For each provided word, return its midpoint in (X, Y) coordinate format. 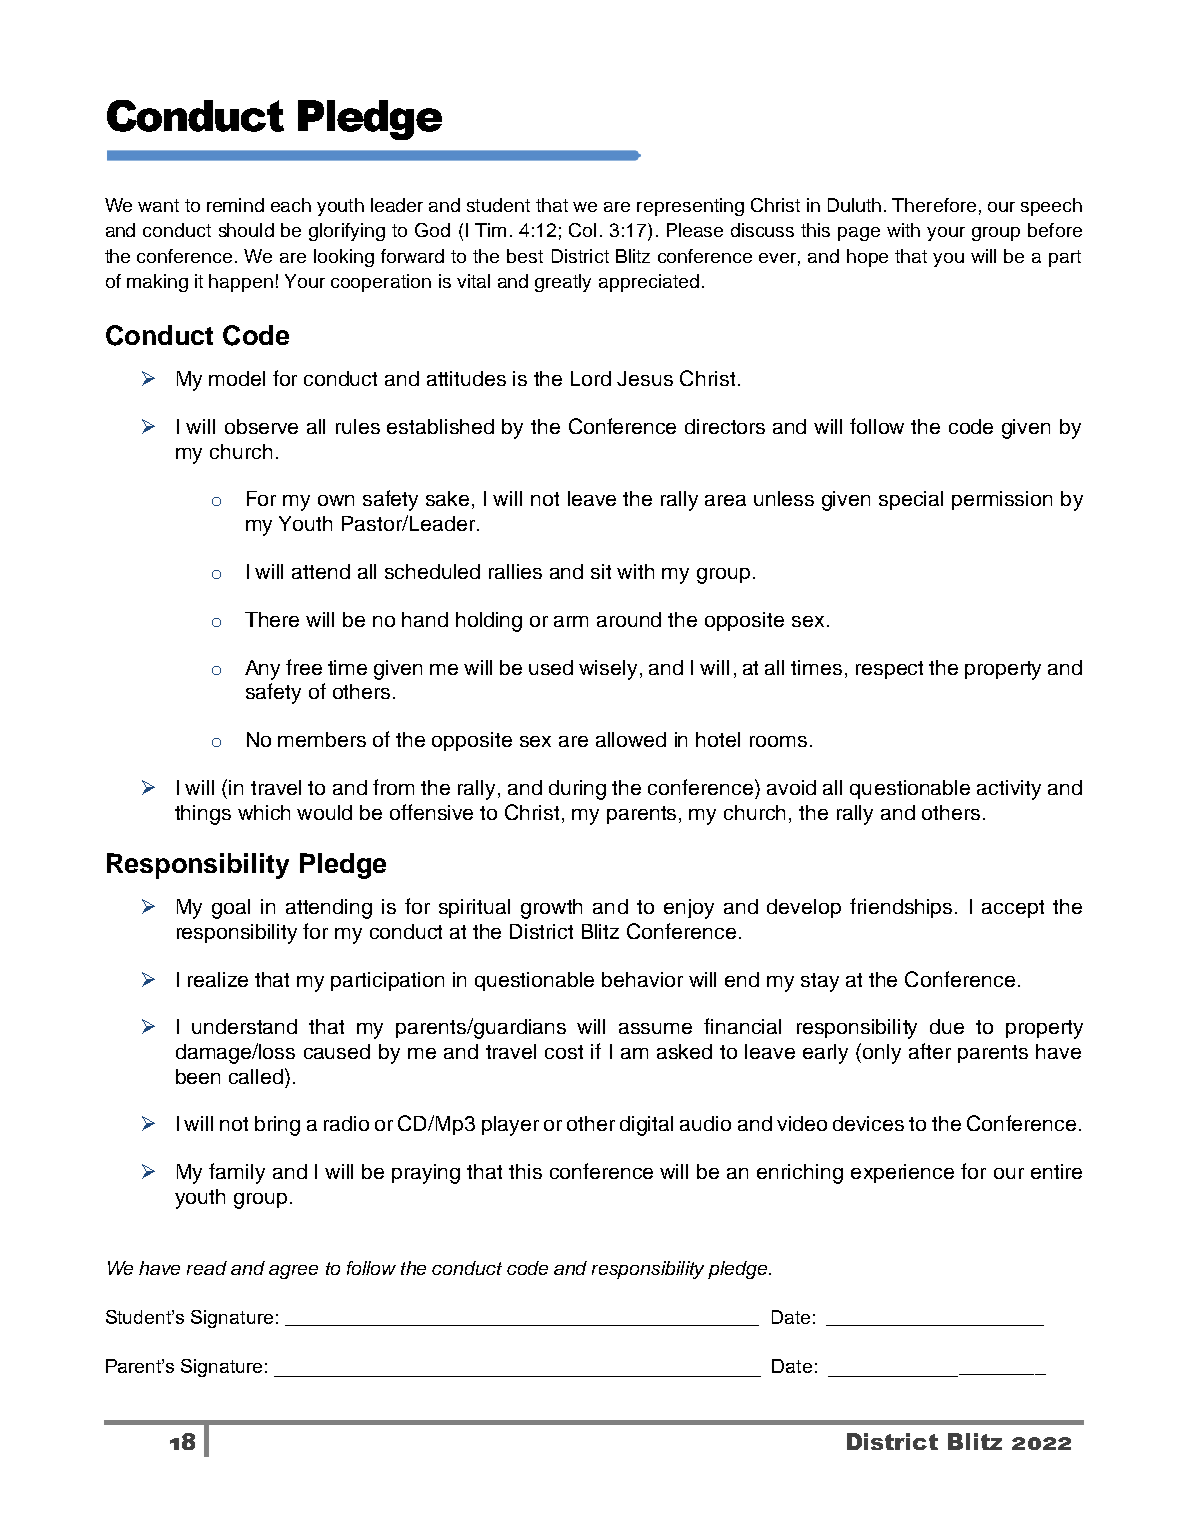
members (322, 739)
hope (867, 258)
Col (582, 230)
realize (218, 979)
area (725, 500)
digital (646, 1126)
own (336, 500)
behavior (642, 979)
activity (1009, 790)
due (947, 1026)
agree (293, 1272)
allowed (631, 739)
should (246, 230)
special (911, 500)
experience (902, 1173)
